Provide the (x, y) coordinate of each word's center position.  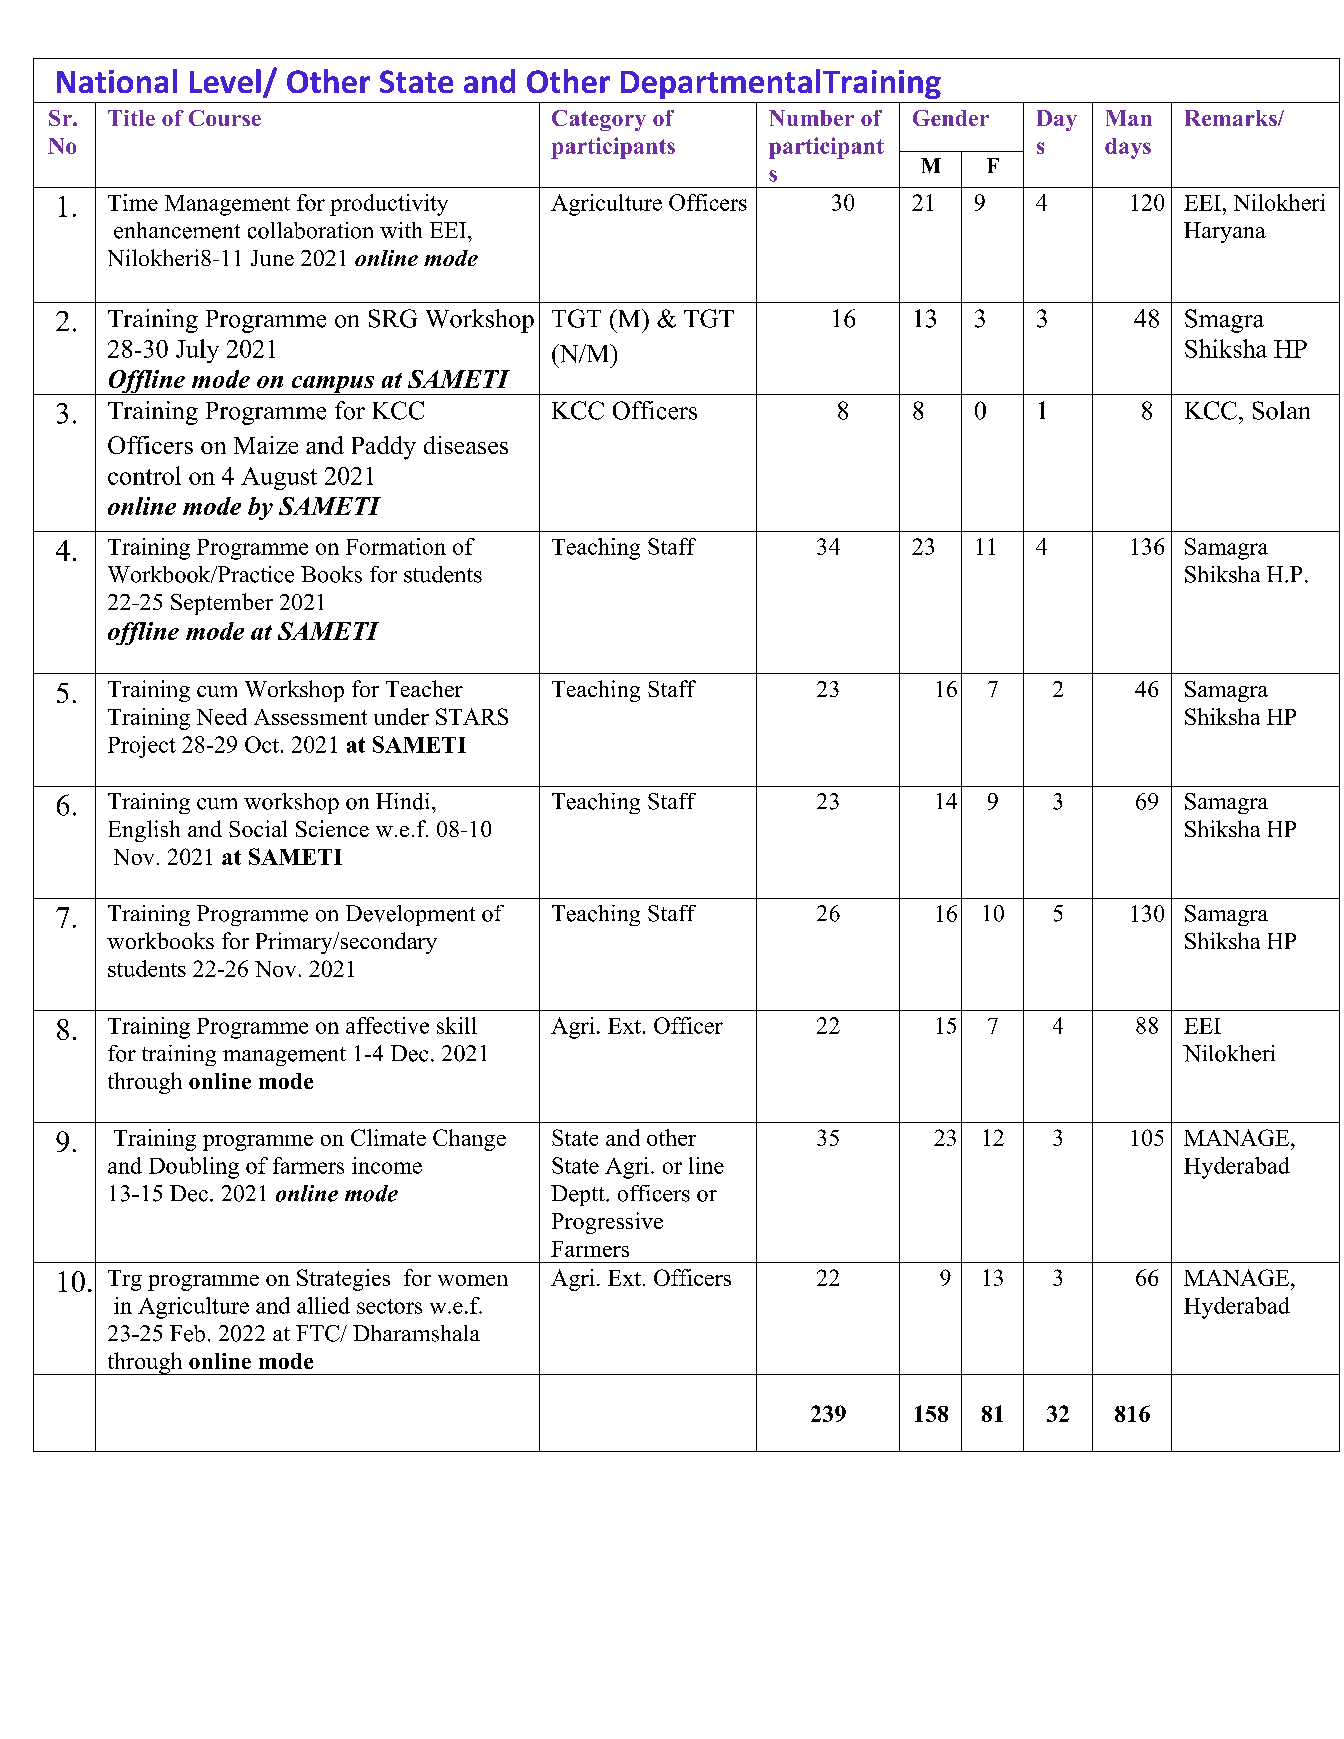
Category (599, 120)
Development (410, 915)
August (279, 478)
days (1128, 148)
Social (258, 828)
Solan (1281, 410)
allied (323, 1305)
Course (225, 118)
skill (457, 1025)
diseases (466, 445)
